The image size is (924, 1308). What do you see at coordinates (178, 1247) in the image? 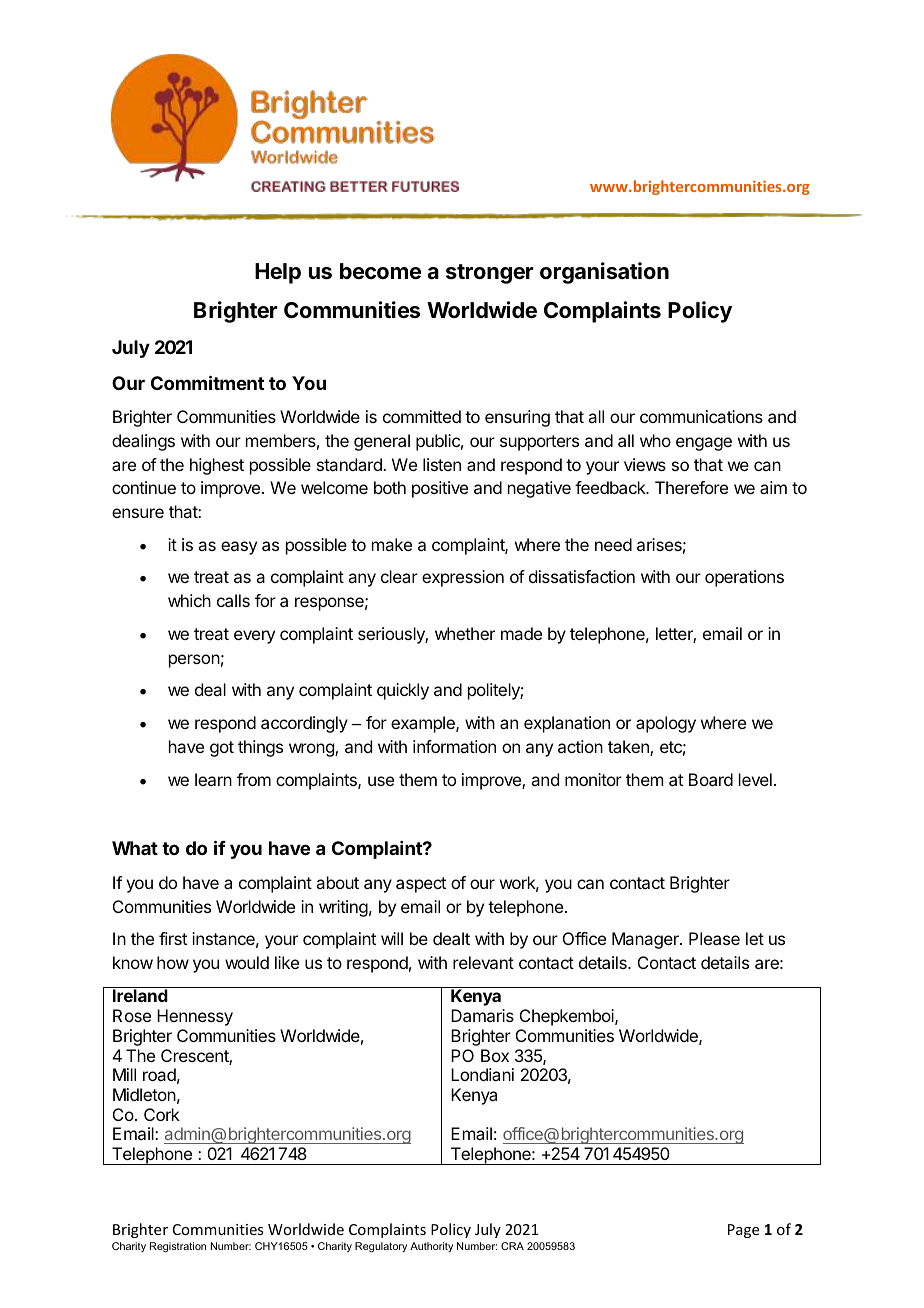
I see `Registration` at bounding box center [178, 1247].
